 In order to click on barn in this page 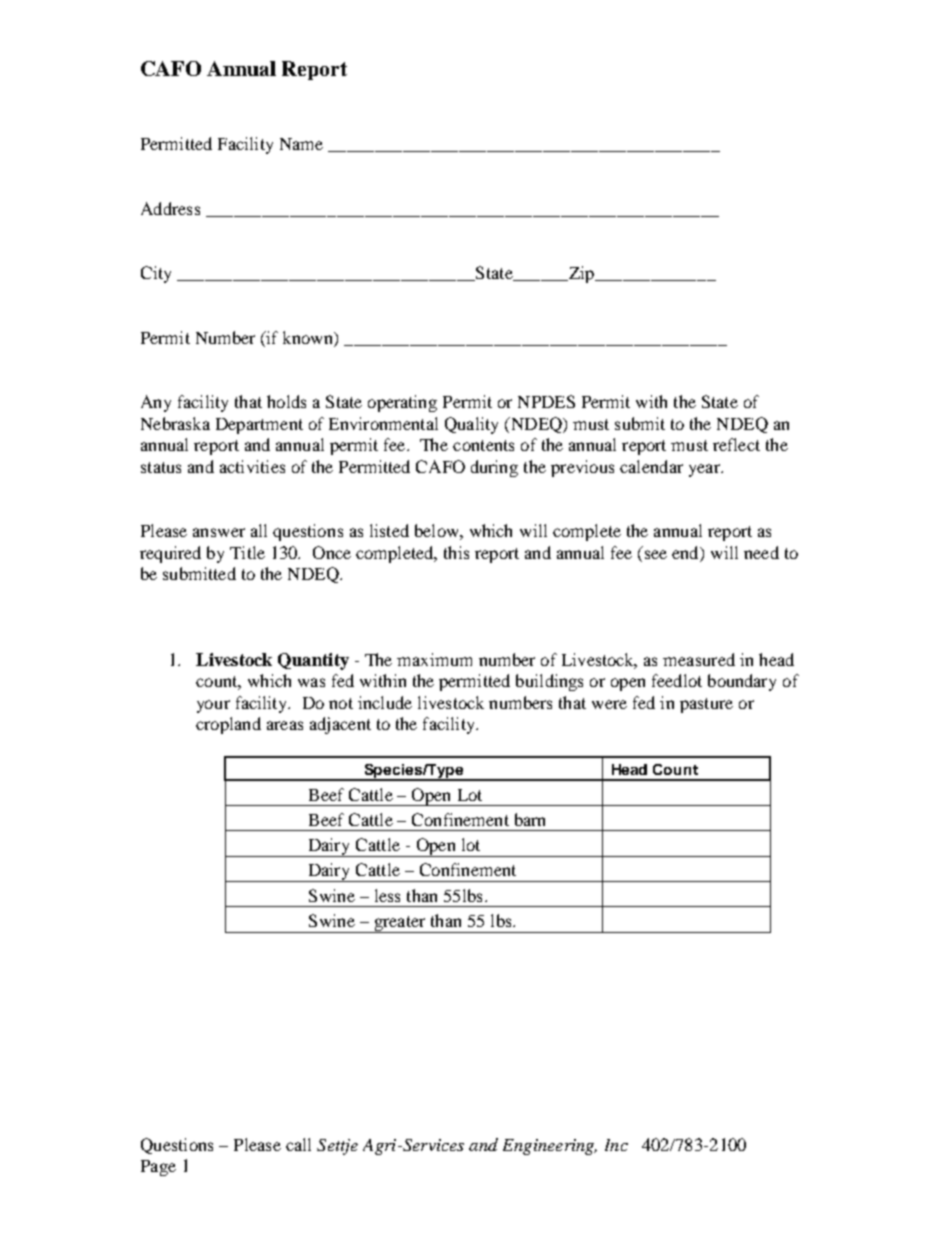, I will do `click(530, 819)`.
